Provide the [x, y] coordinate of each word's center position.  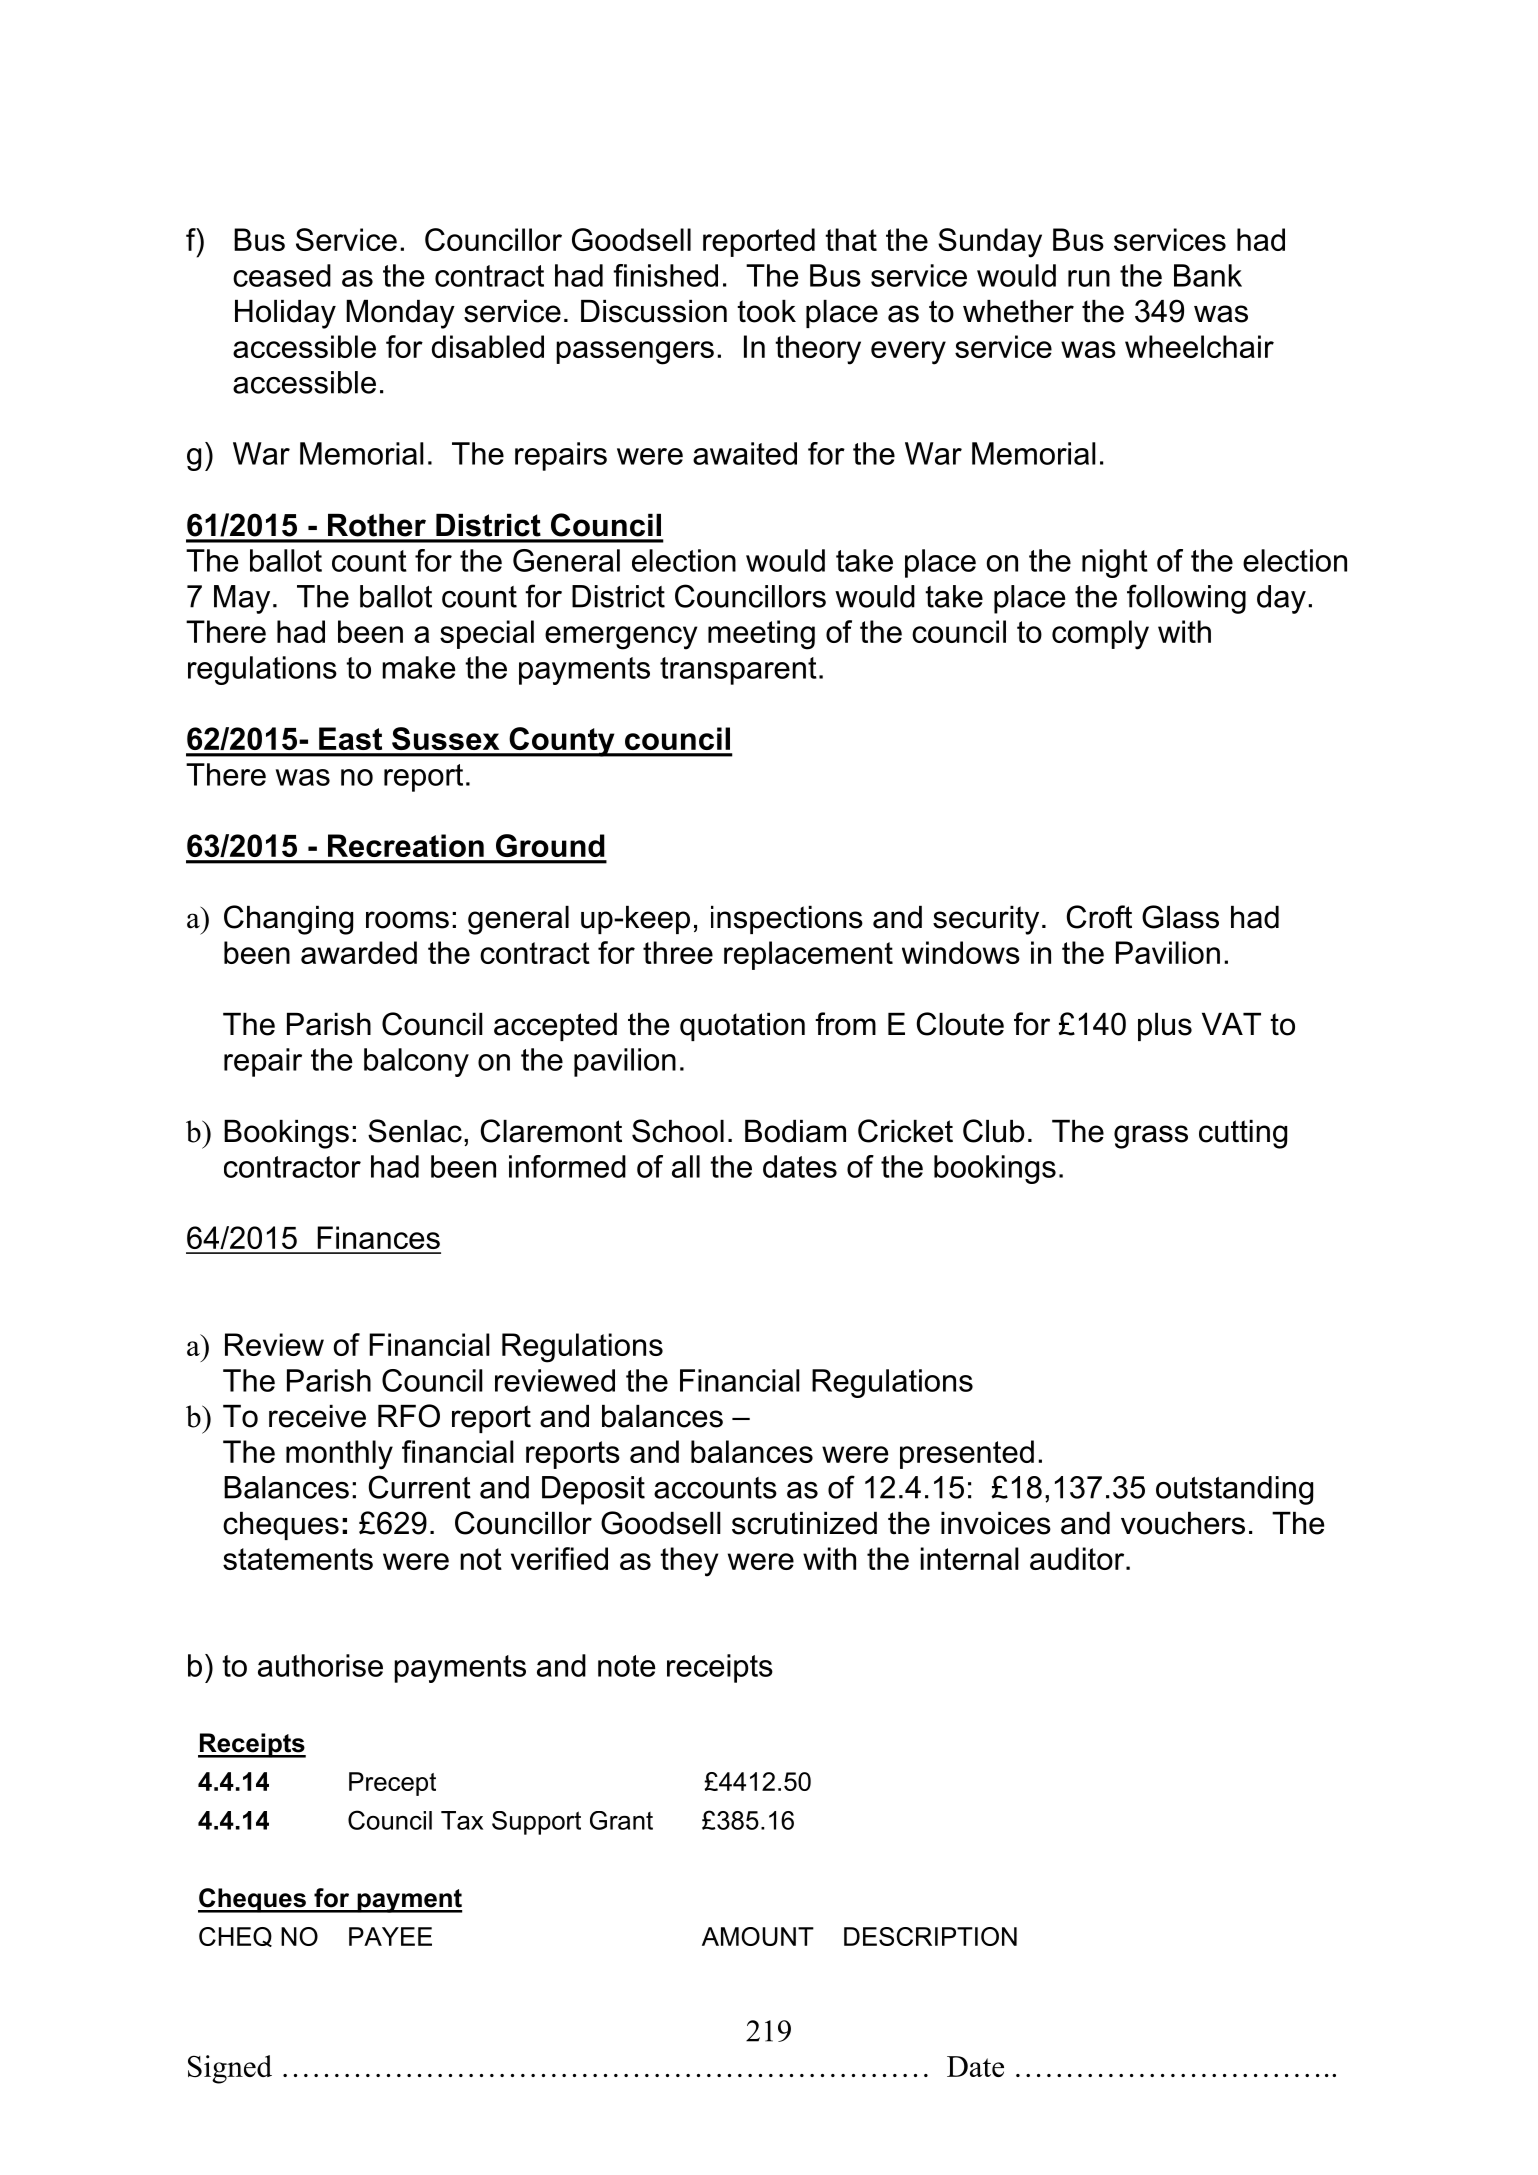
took [766, 311]
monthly [339, 1455]
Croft [1099, 917]
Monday [400, 314]
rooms [407, 920]
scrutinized [804, 1523]
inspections [787, 920]
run [1089, 278]
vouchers [1183, 1523]
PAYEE [390, 1936]
